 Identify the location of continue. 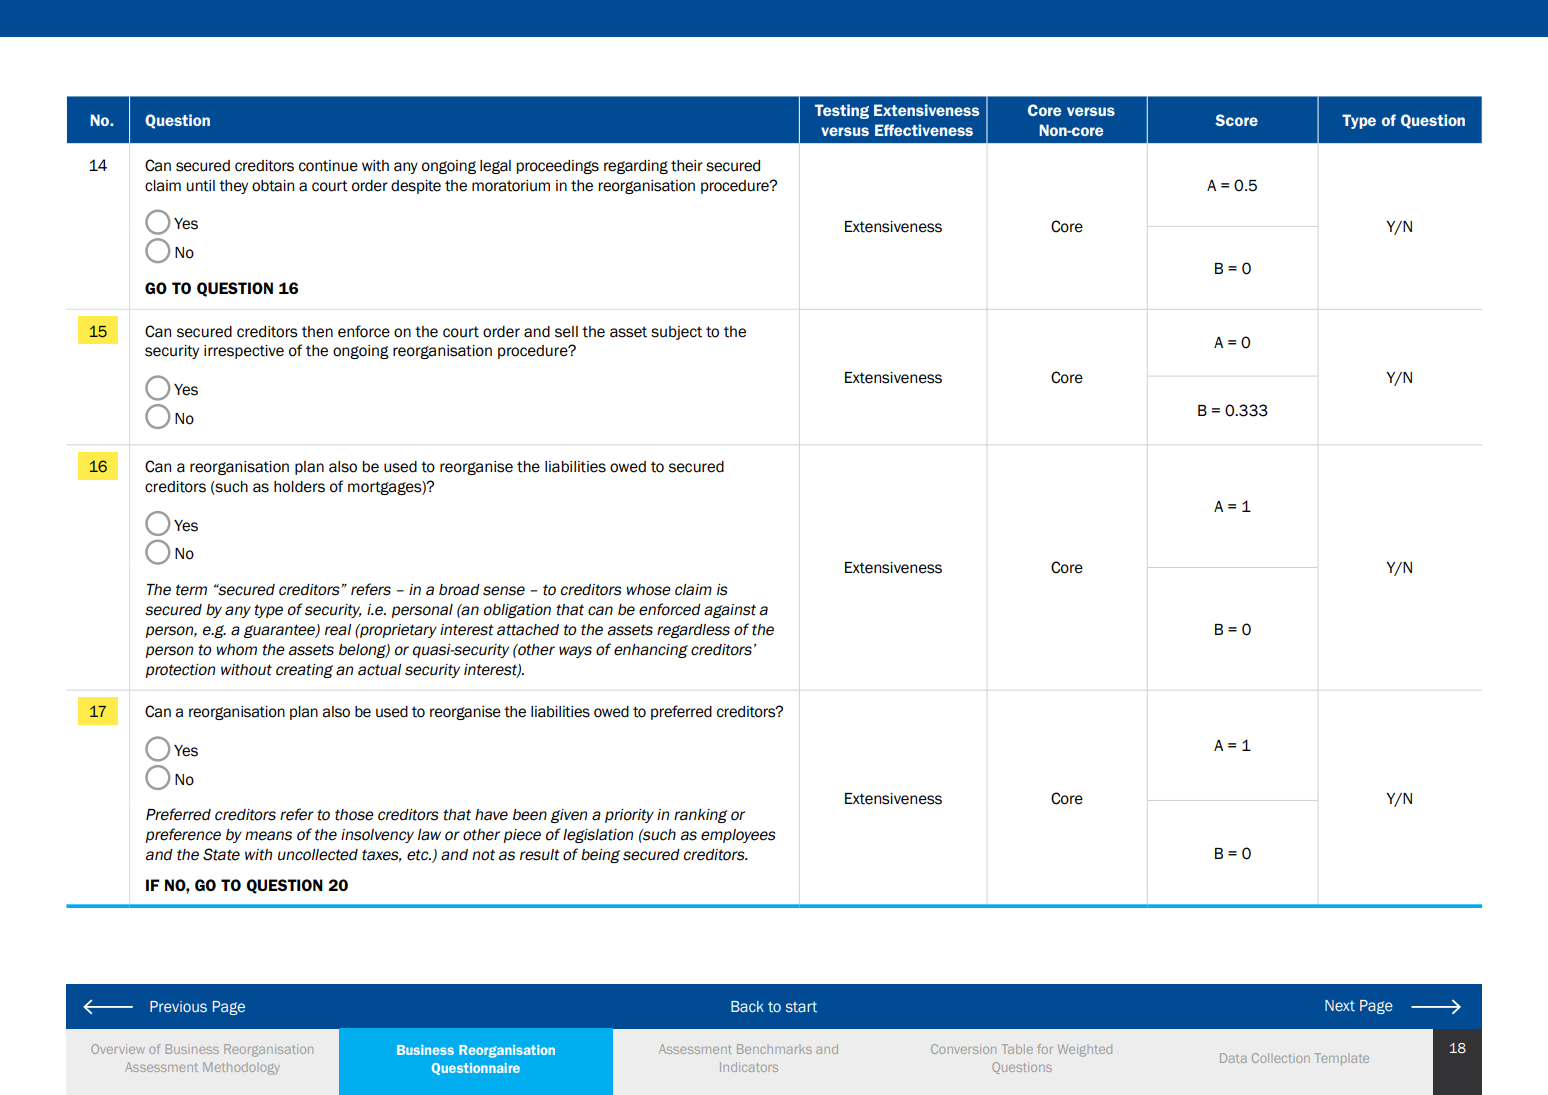
(328, 166).
